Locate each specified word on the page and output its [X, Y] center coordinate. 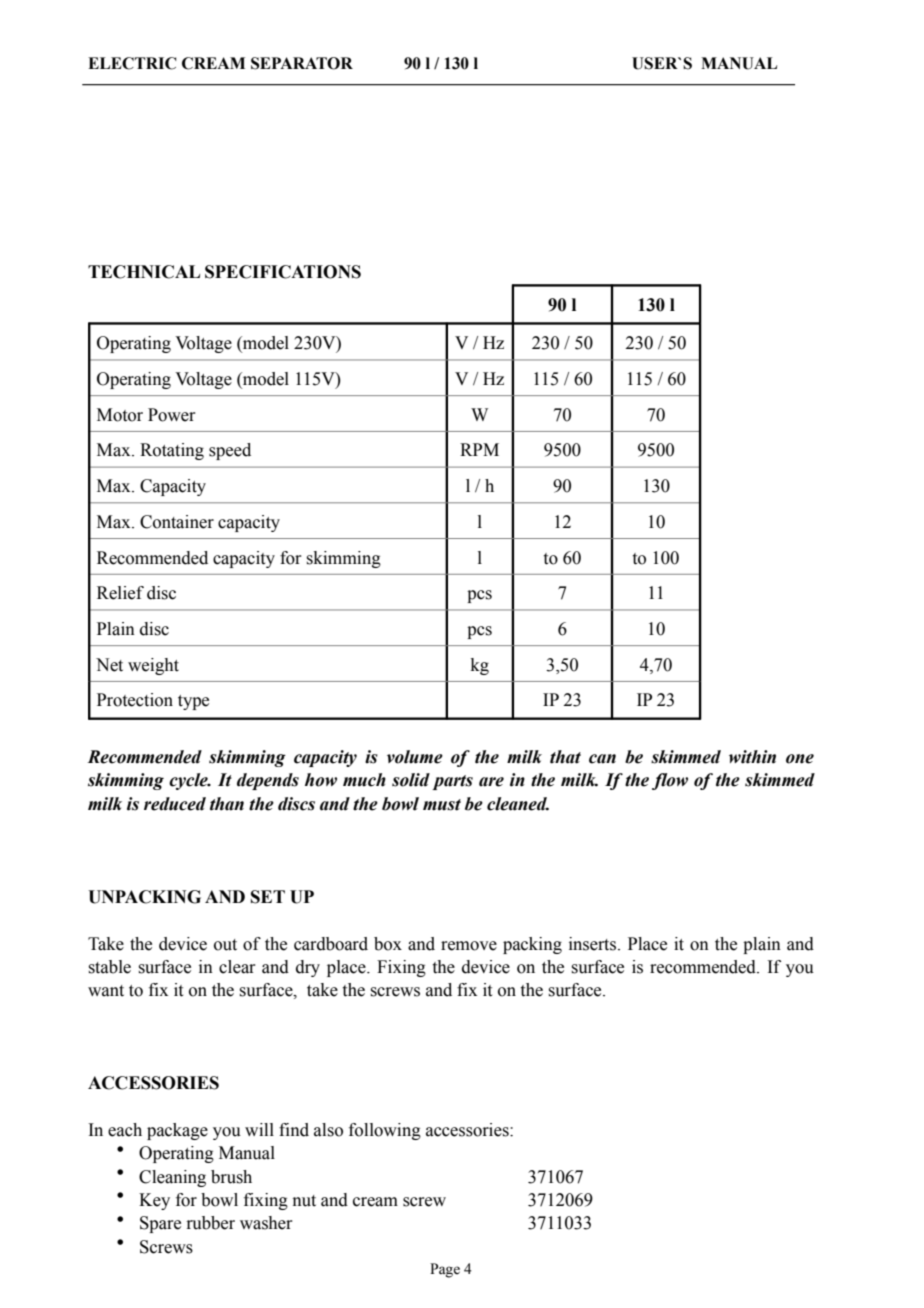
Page [445, 1270]
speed [230, 451]
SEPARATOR [302, 63]
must [442, 805]
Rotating [172, 451]
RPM [479, 449]
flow [670, 781]
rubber [210, 1223]
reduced [175, 804]
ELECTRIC [132, 63]
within [752, 757]
